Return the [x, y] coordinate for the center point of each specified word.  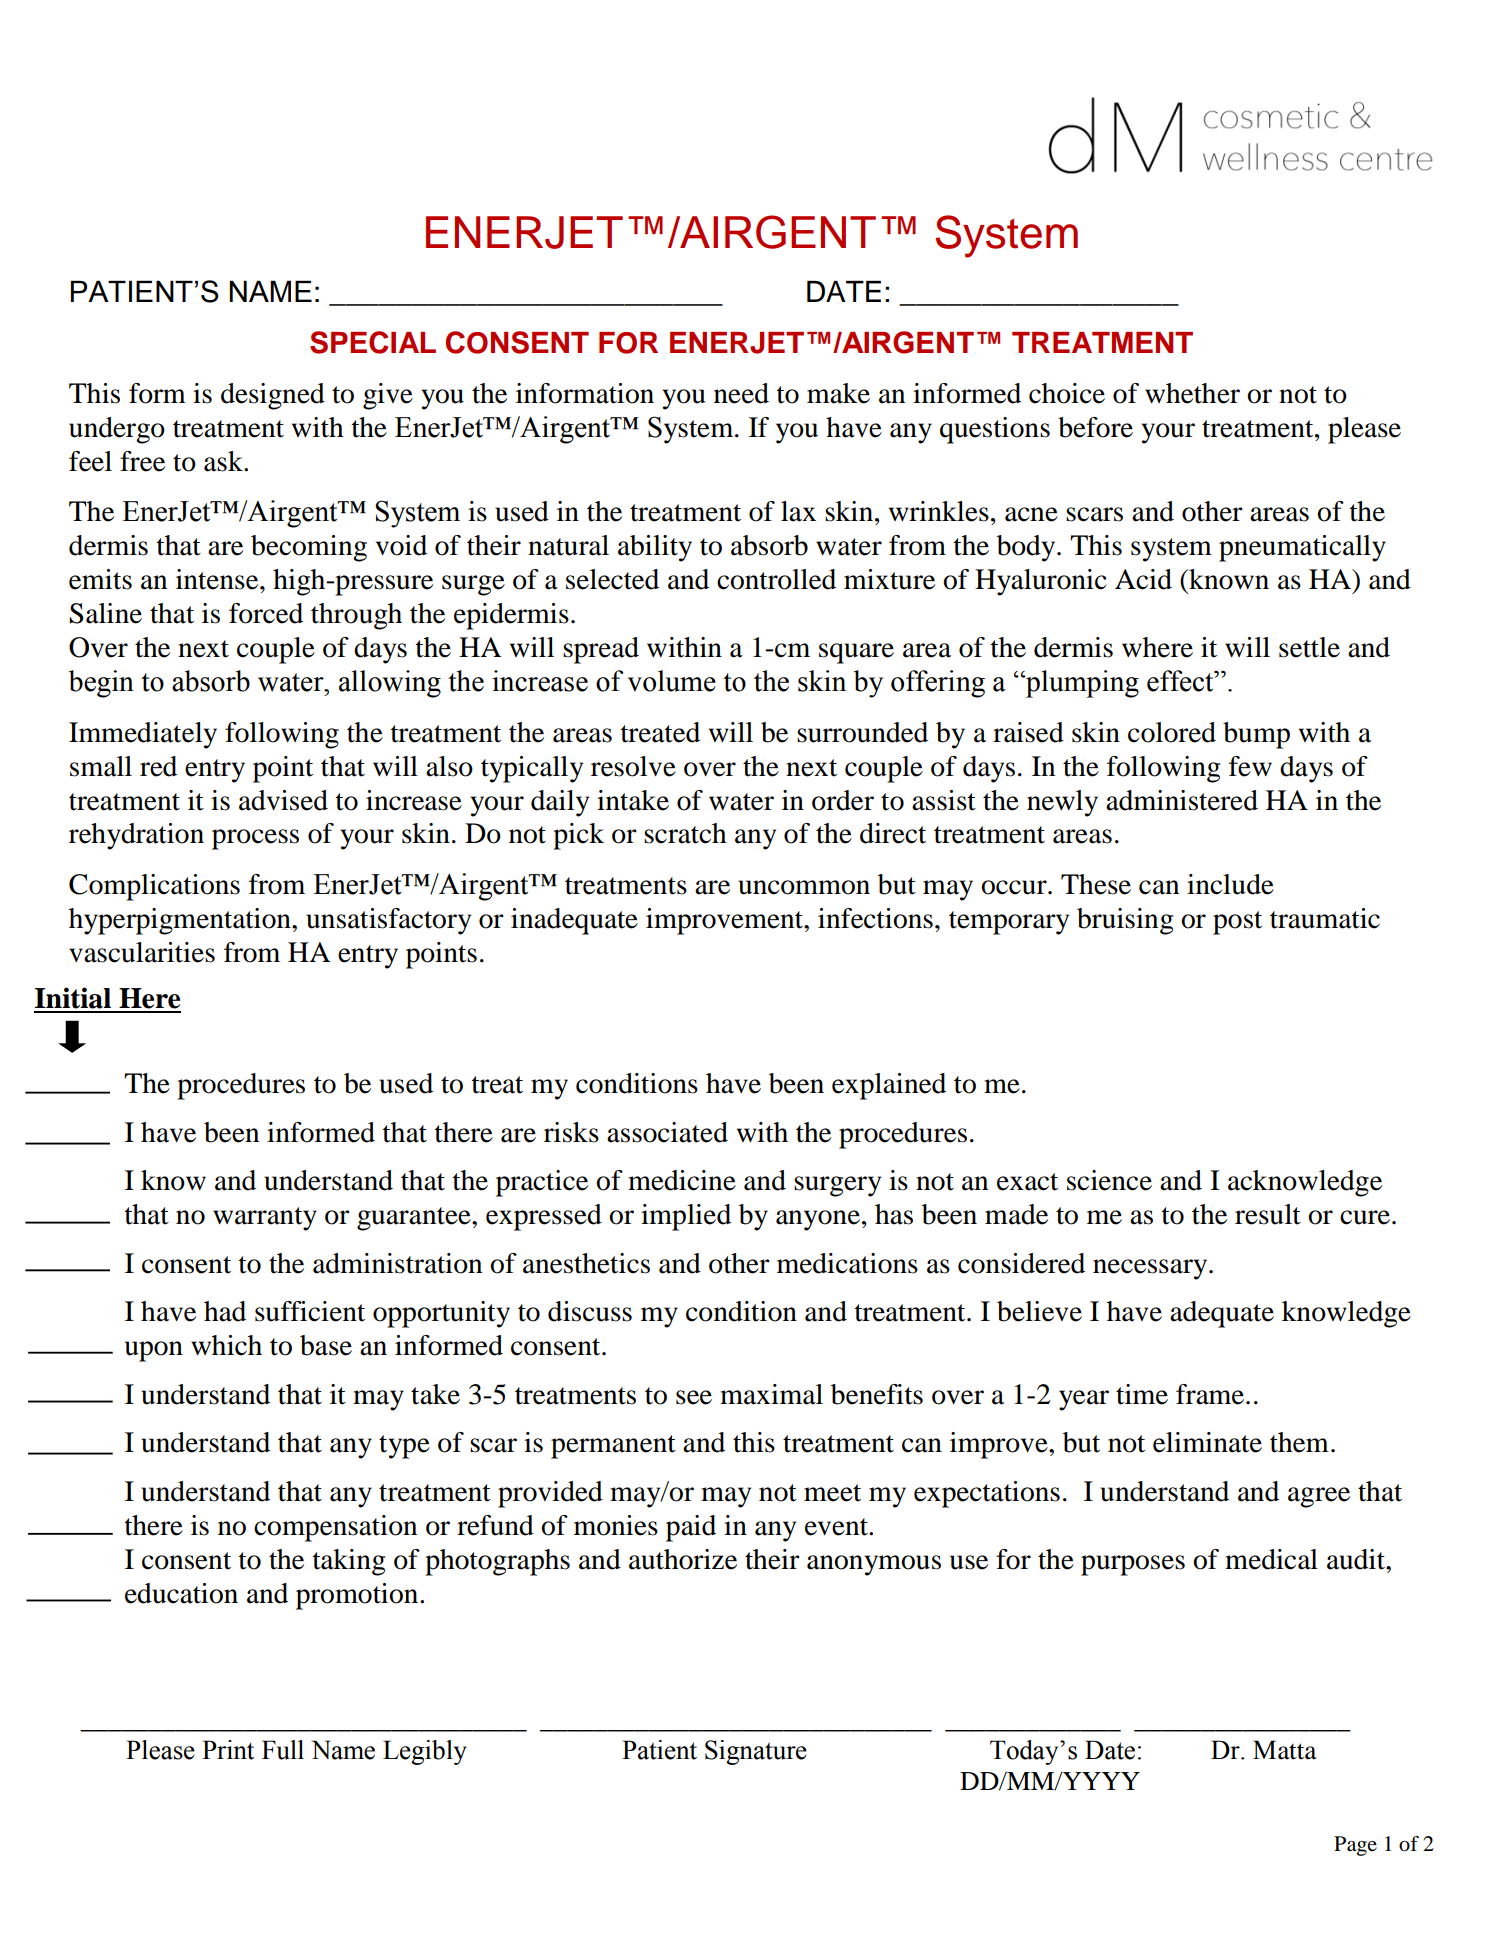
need [741, 393]
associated [667, 1132]
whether [1192, 393]
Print [228, 1750]
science [1109, 1180]
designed [273, 396]
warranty [265, 1219]
